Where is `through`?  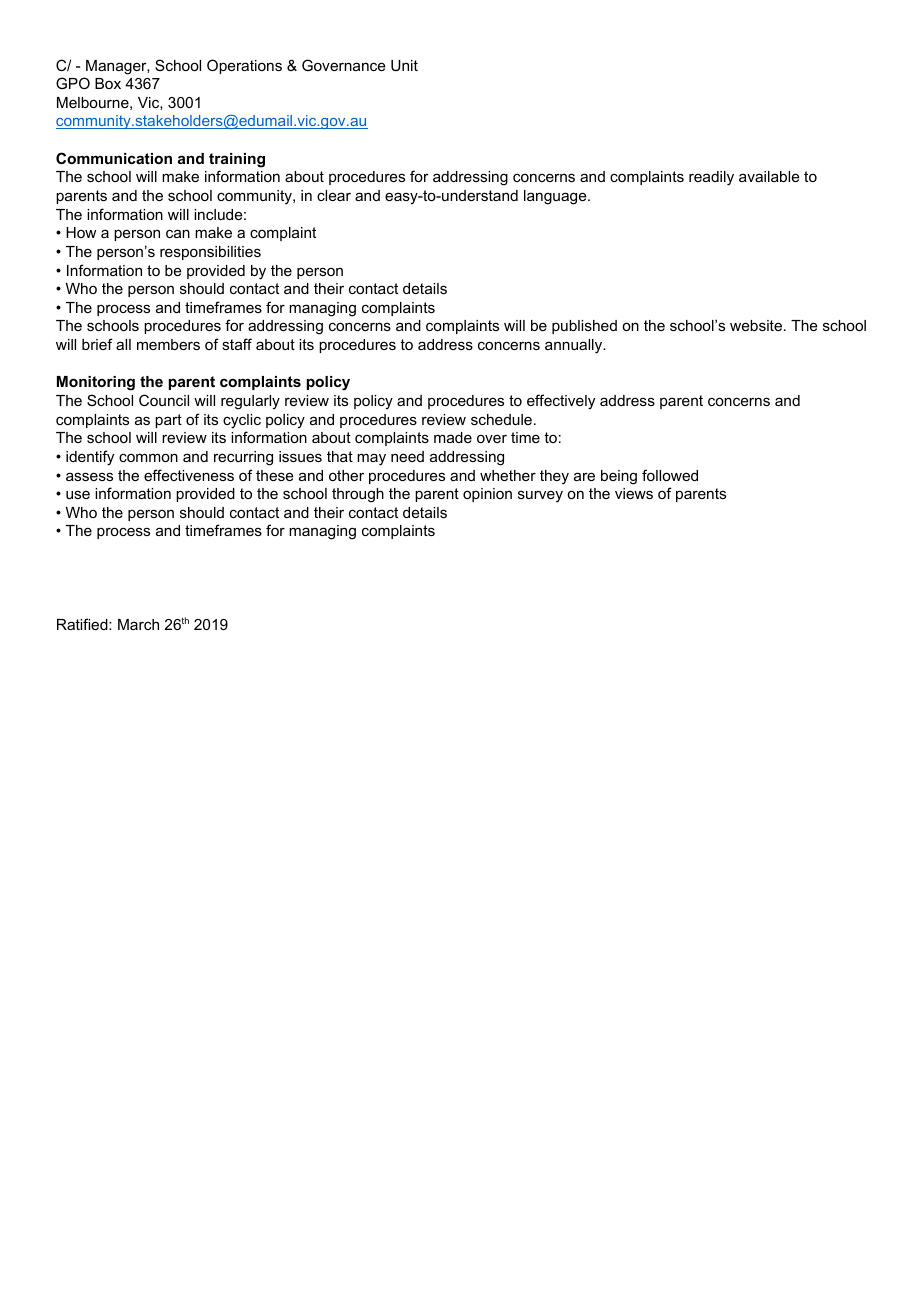
through is located at coordinates (358, 495).
